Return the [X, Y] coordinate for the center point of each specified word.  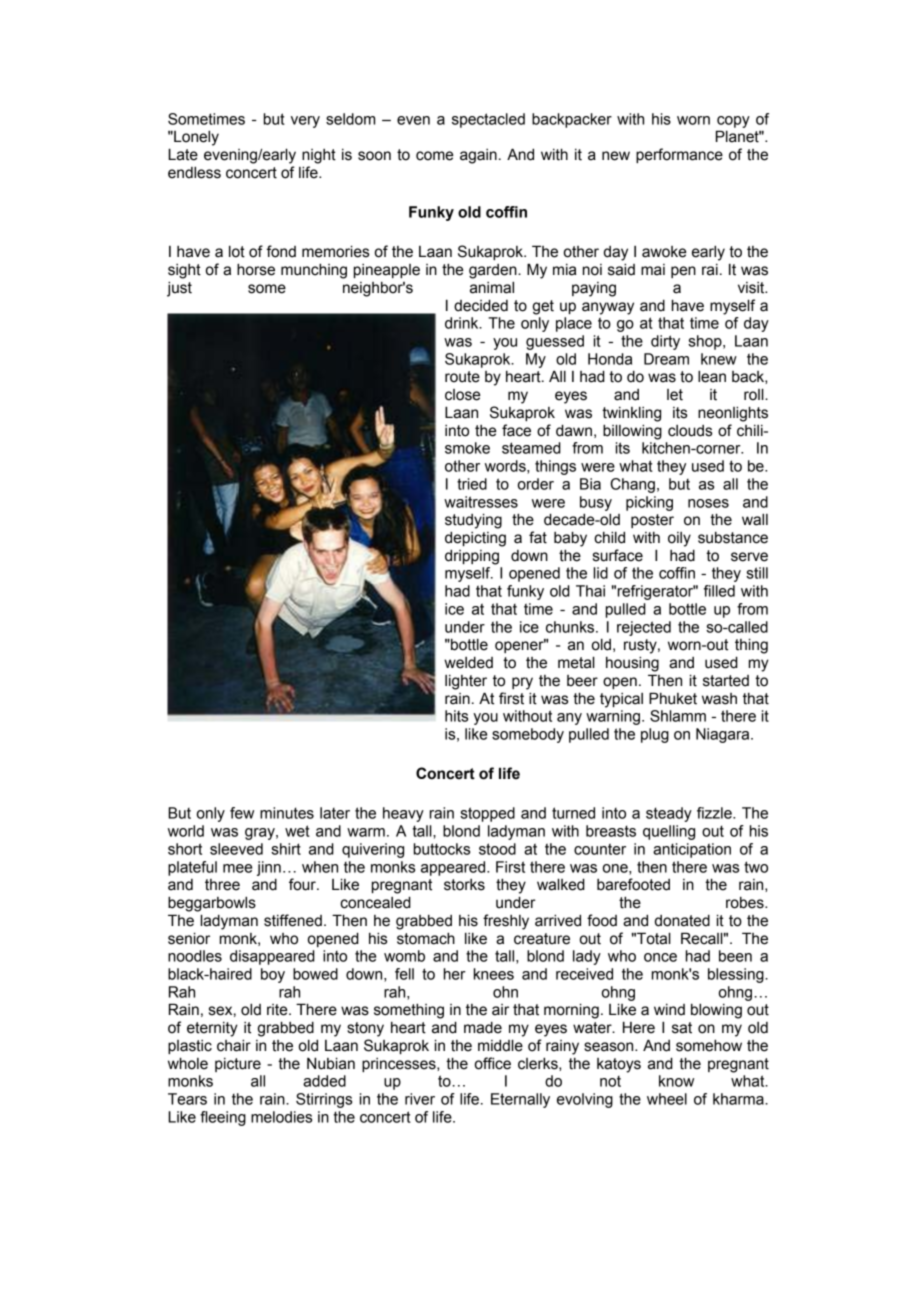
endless [194, 172]
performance [679, 155]
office [493, 1063]
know [676, 1081]
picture [238, 1065]
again [478, 156]
